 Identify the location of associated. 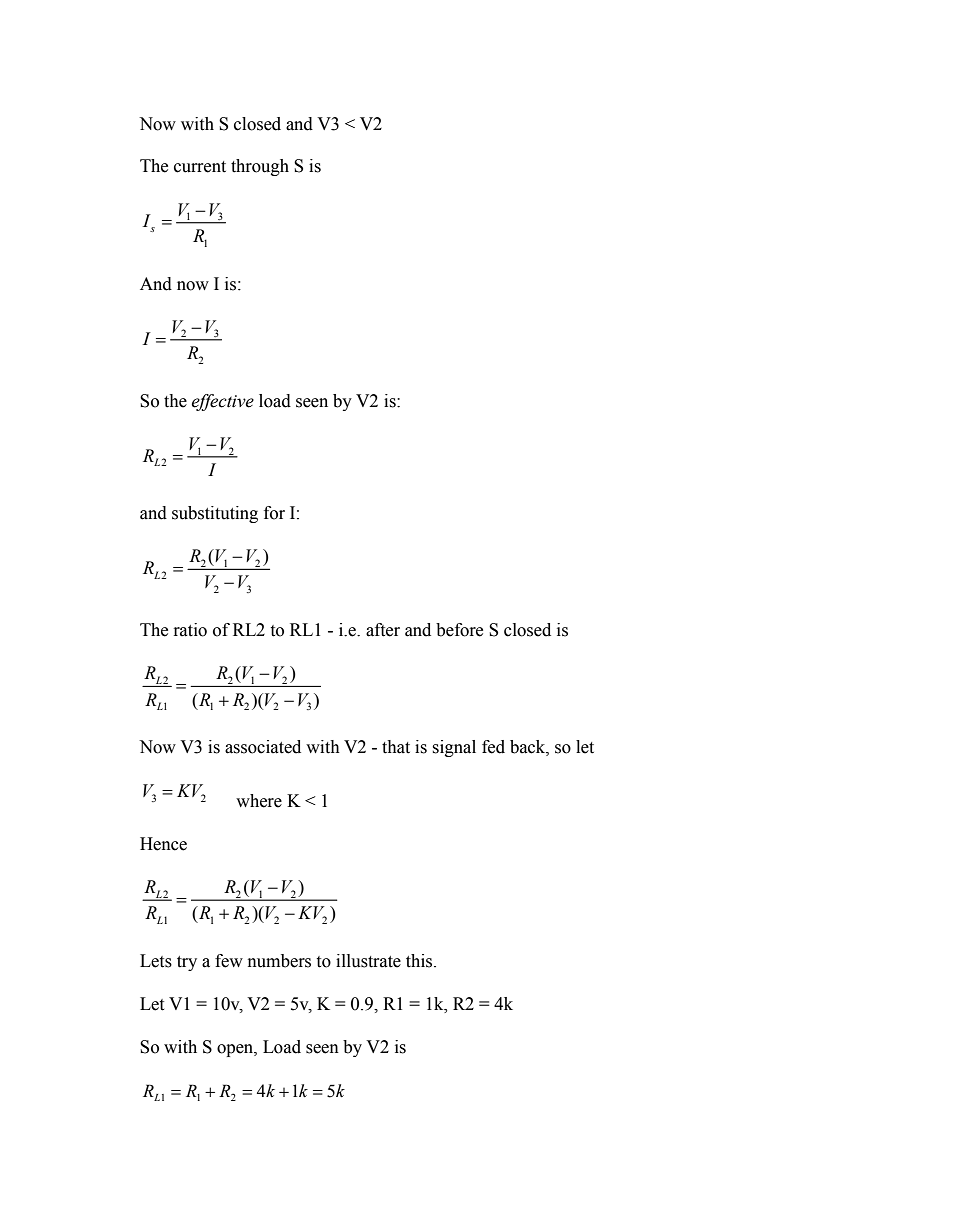
(263, 747).
